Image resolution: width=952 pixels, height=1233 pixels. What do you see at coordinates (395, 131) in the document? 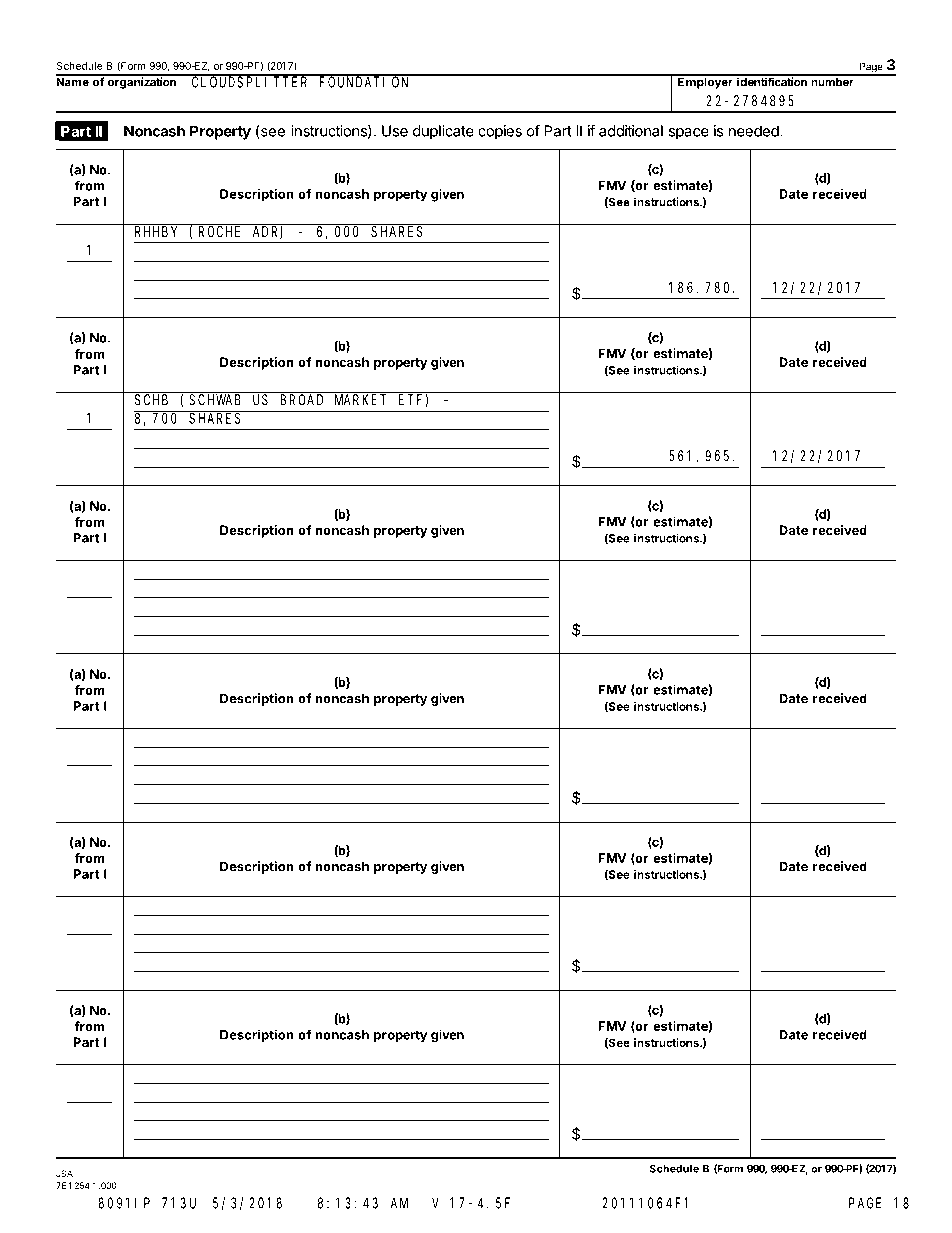
I see `Use` at bounding box center [395, 131].
